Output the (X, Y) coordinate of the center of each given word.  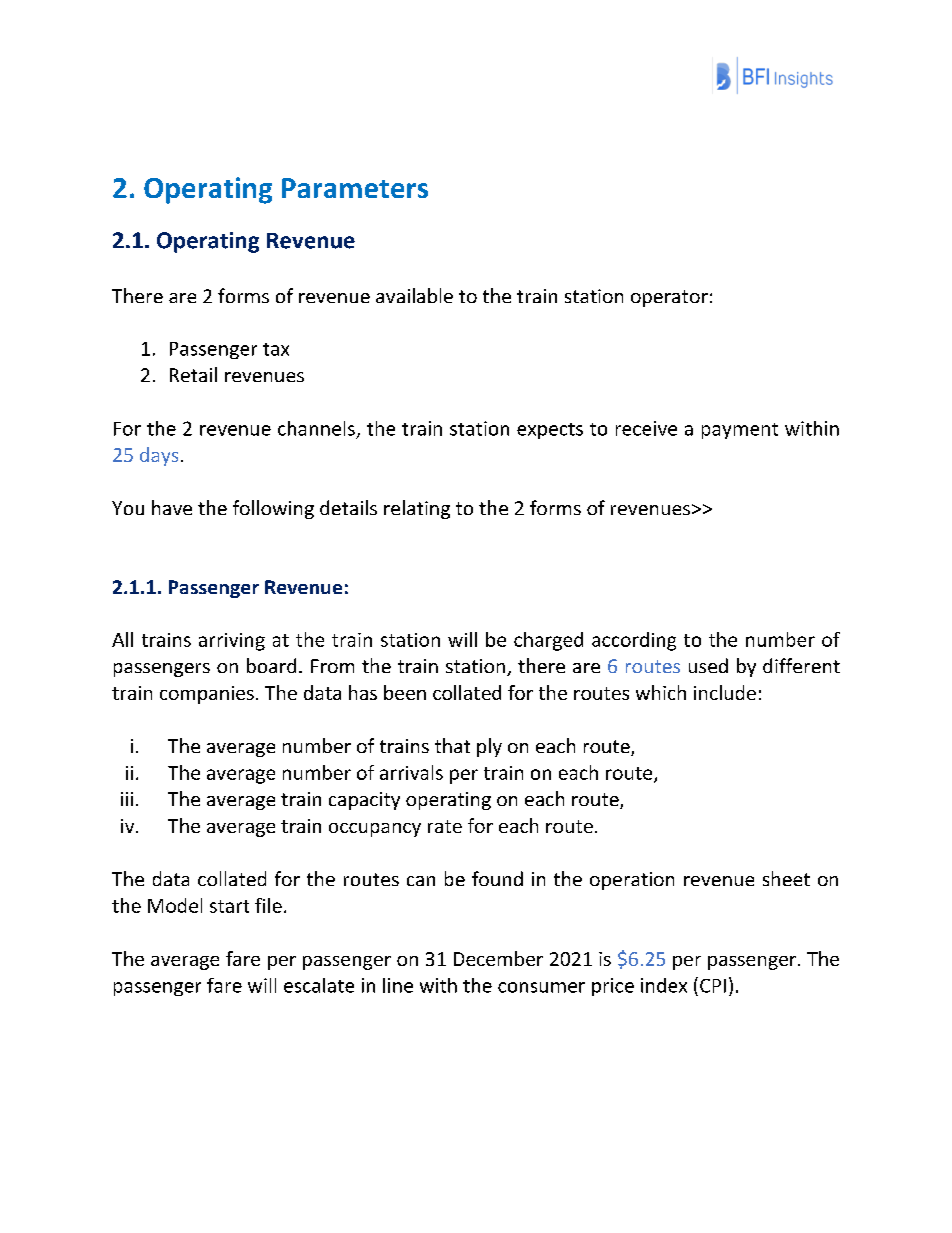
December (498, 958)
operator (669, 298)
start (229, 906)
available (414, 295)
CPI (713, 986)
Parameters (355, 188)
